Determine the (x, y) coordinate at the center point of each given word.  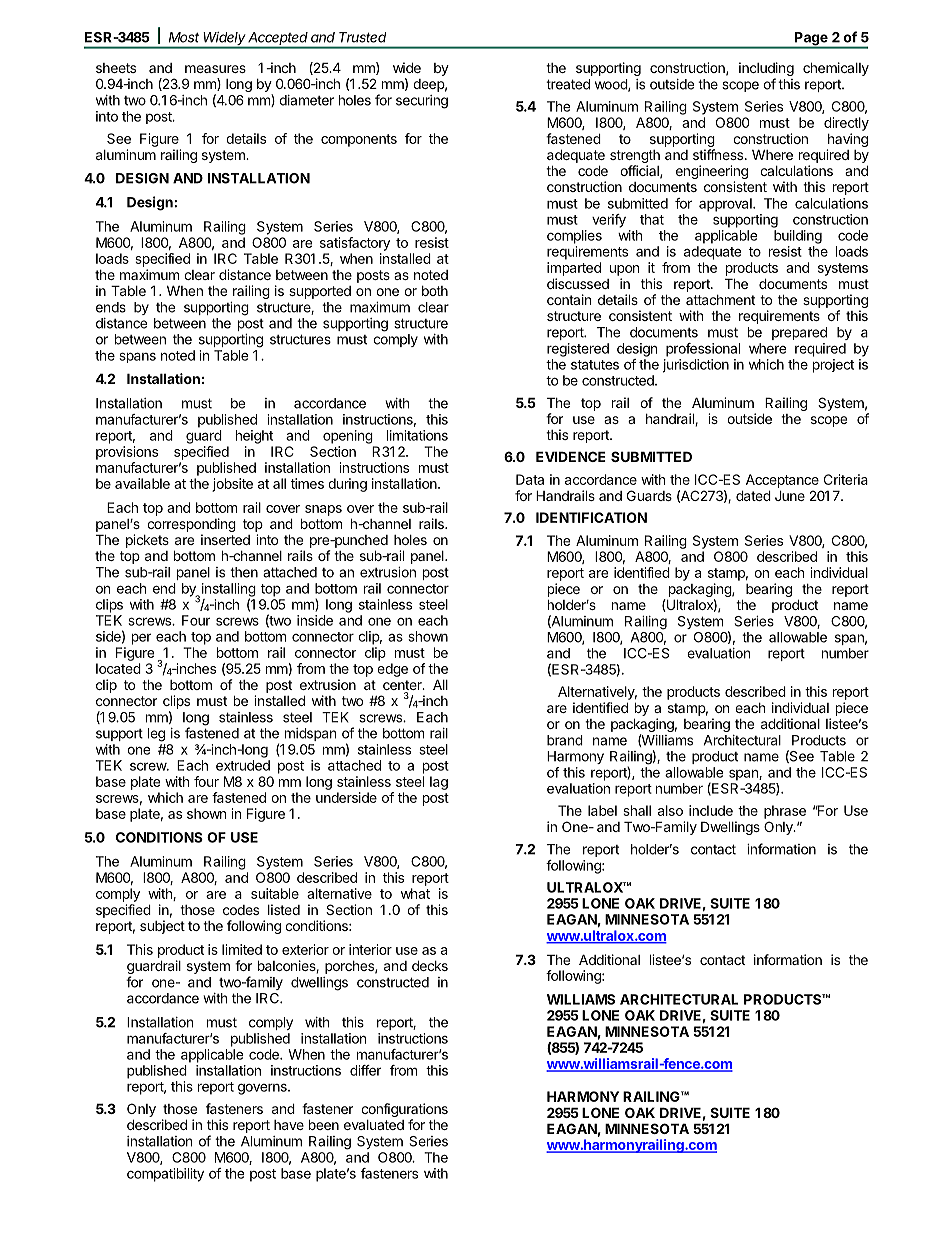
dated (753, 495)
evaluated (374, 1125)
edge (392, 670)
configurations (404, 1111)
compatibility (165, 1175)
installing (229, 591)
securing (422, 102)
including (766, 70)
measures (215, 69)
